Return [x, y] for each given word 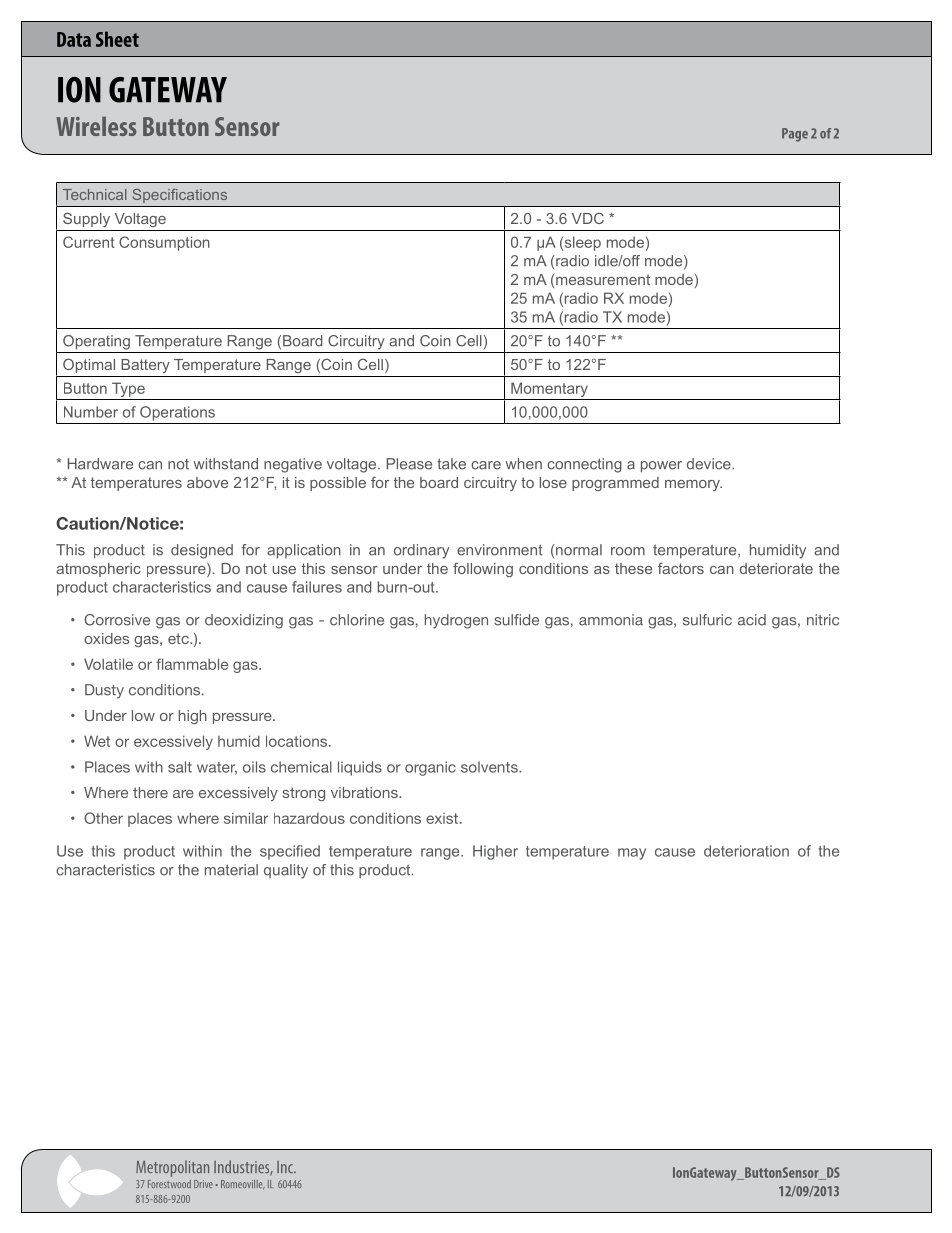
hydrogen [456, 621]
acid [752, 620]
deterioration [746, 851]
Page [795, 135]
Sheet [117, 39]
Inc [286, 1167]
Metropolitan [172, 1168]
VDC [588, 218]
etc [179, 638]
